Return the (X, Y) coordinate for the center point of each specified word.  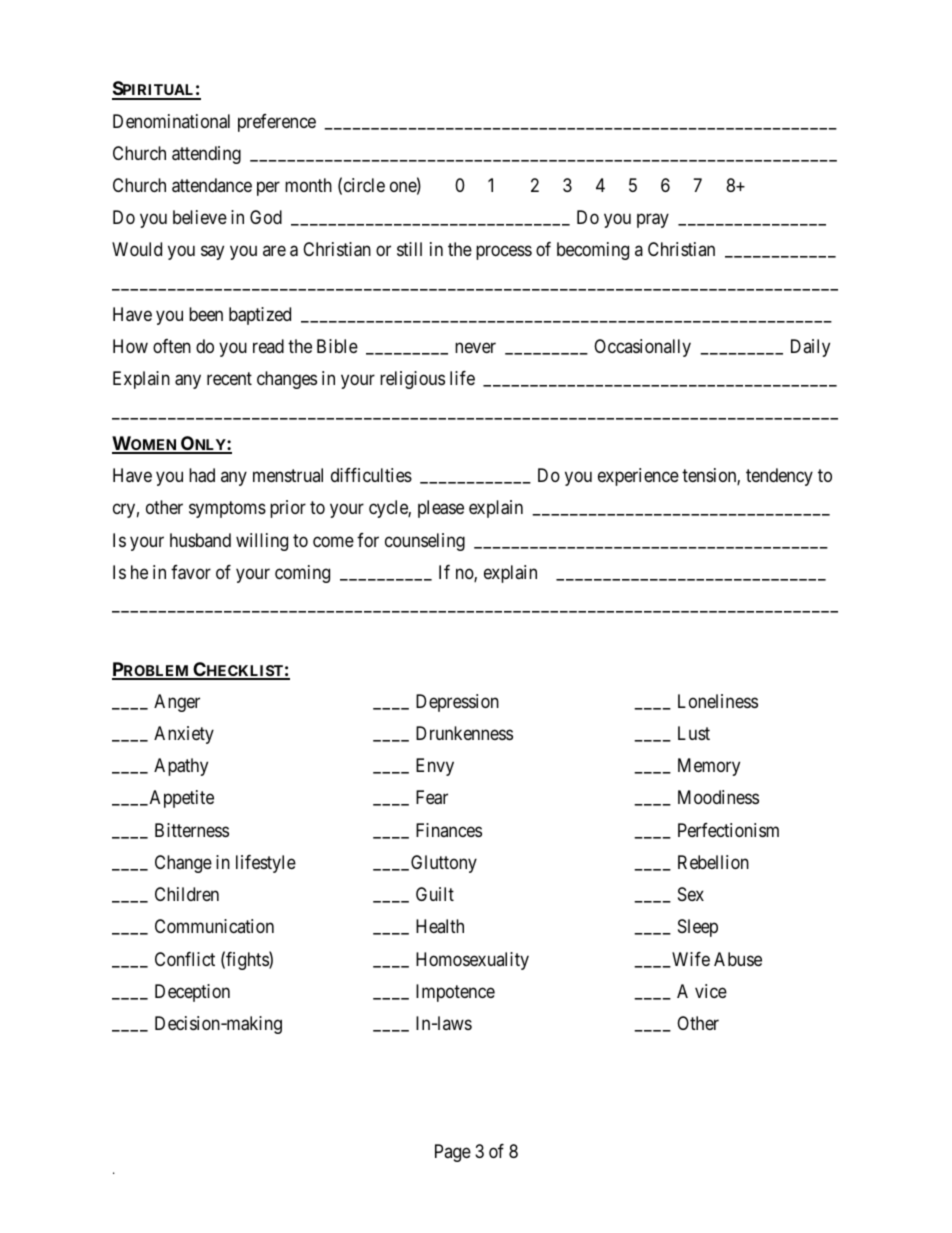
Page (453, 1153)
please (441, 509)
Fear (432, 797)
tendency (779, 477)
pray (653, 221)
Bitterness (192, 830)
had (202, 475)
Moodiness (718, 797)
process (504, 253)
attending (206, 155)
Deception (192, 993)
